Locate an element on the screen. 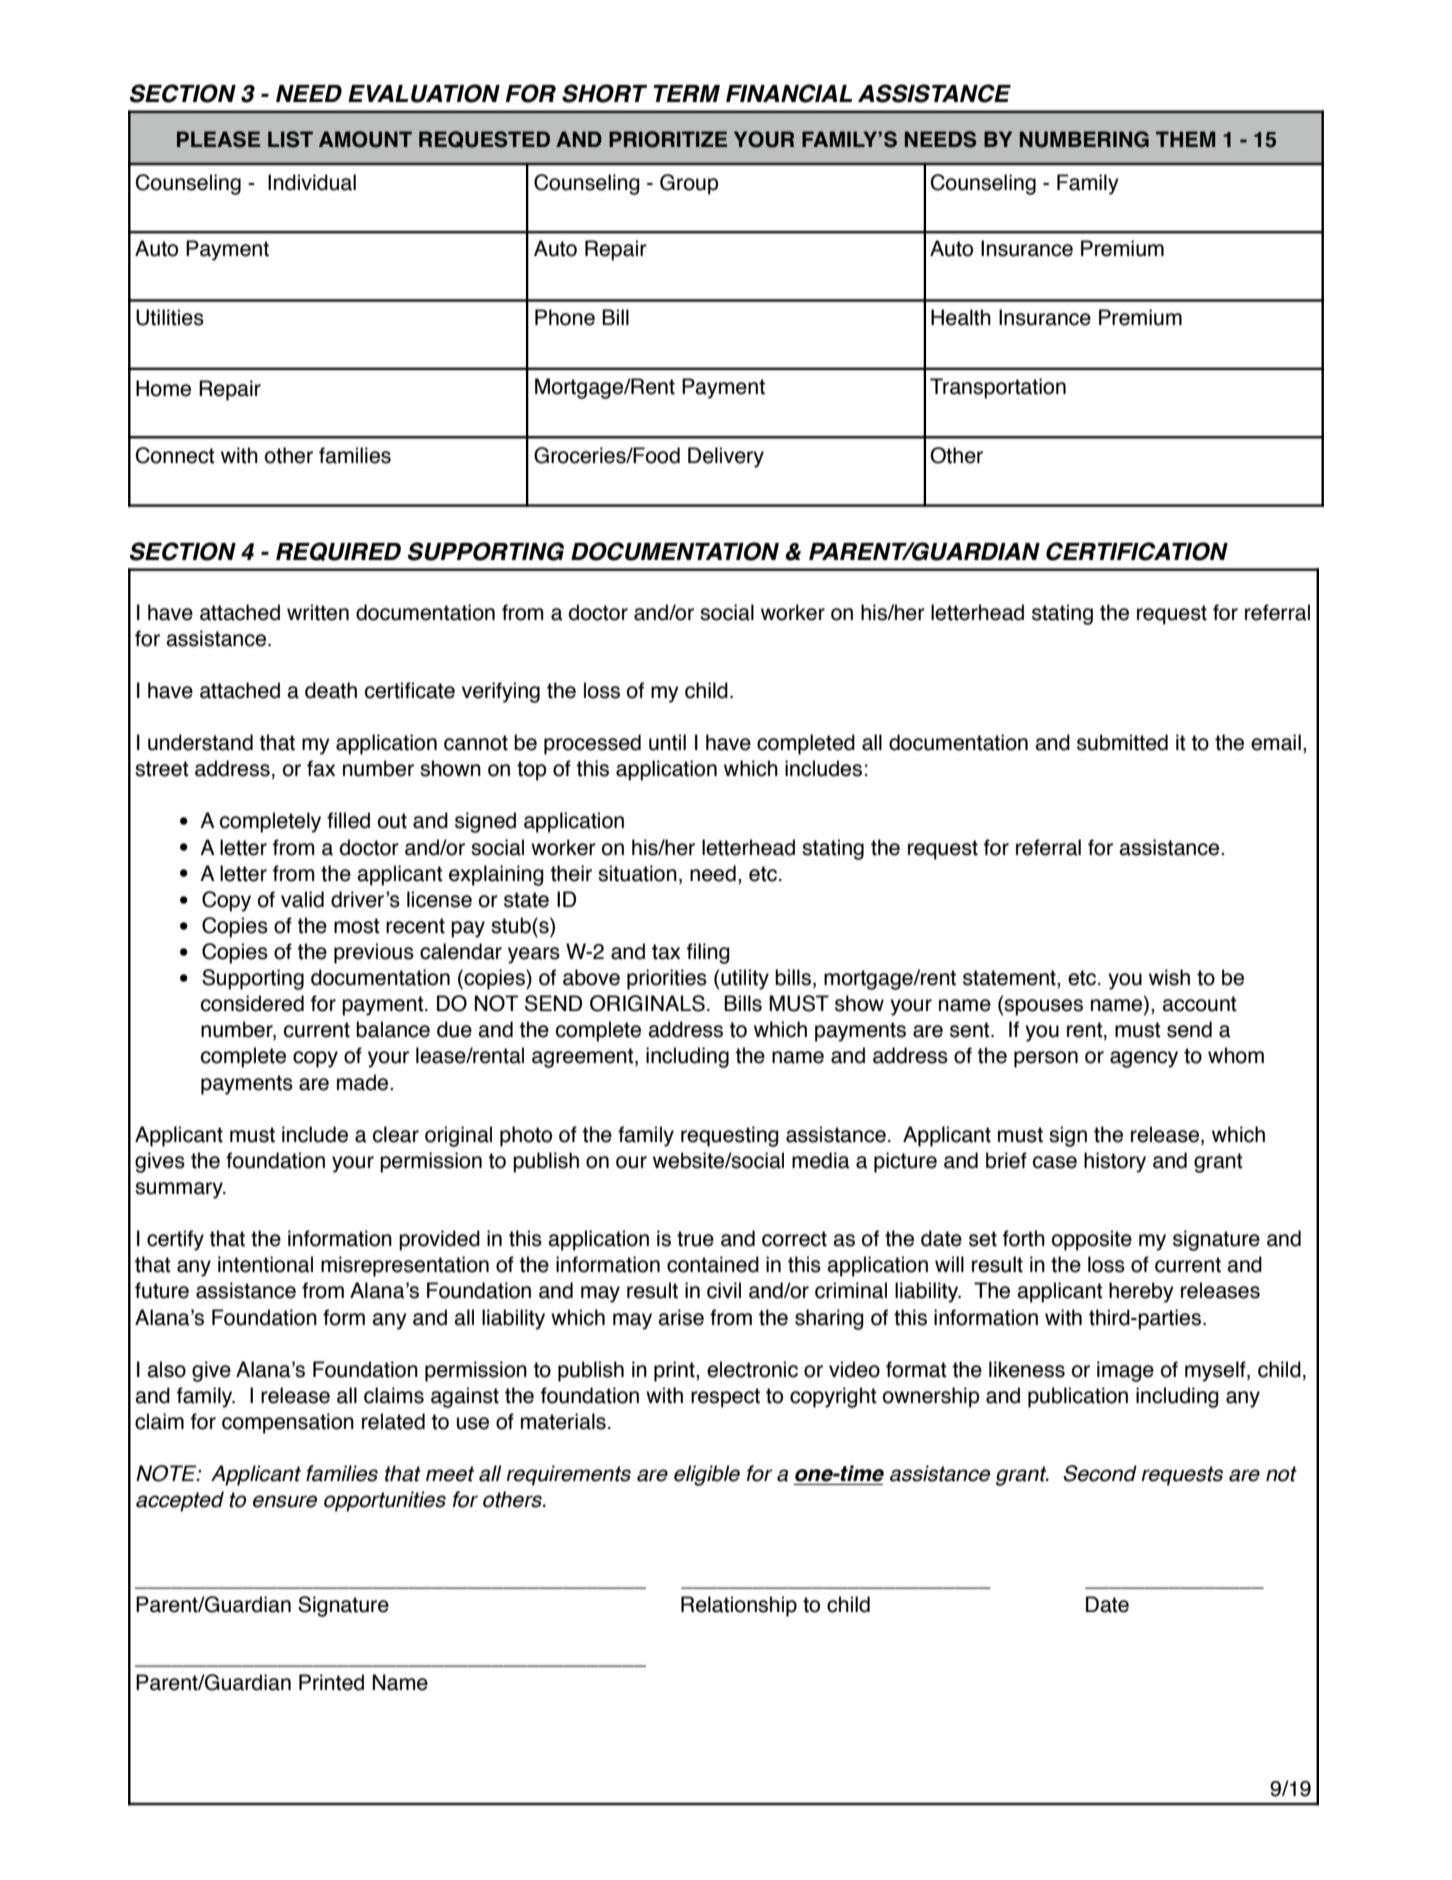 This screenshot has height=1880, width=1452. until is located at coordinates (667, 742).
